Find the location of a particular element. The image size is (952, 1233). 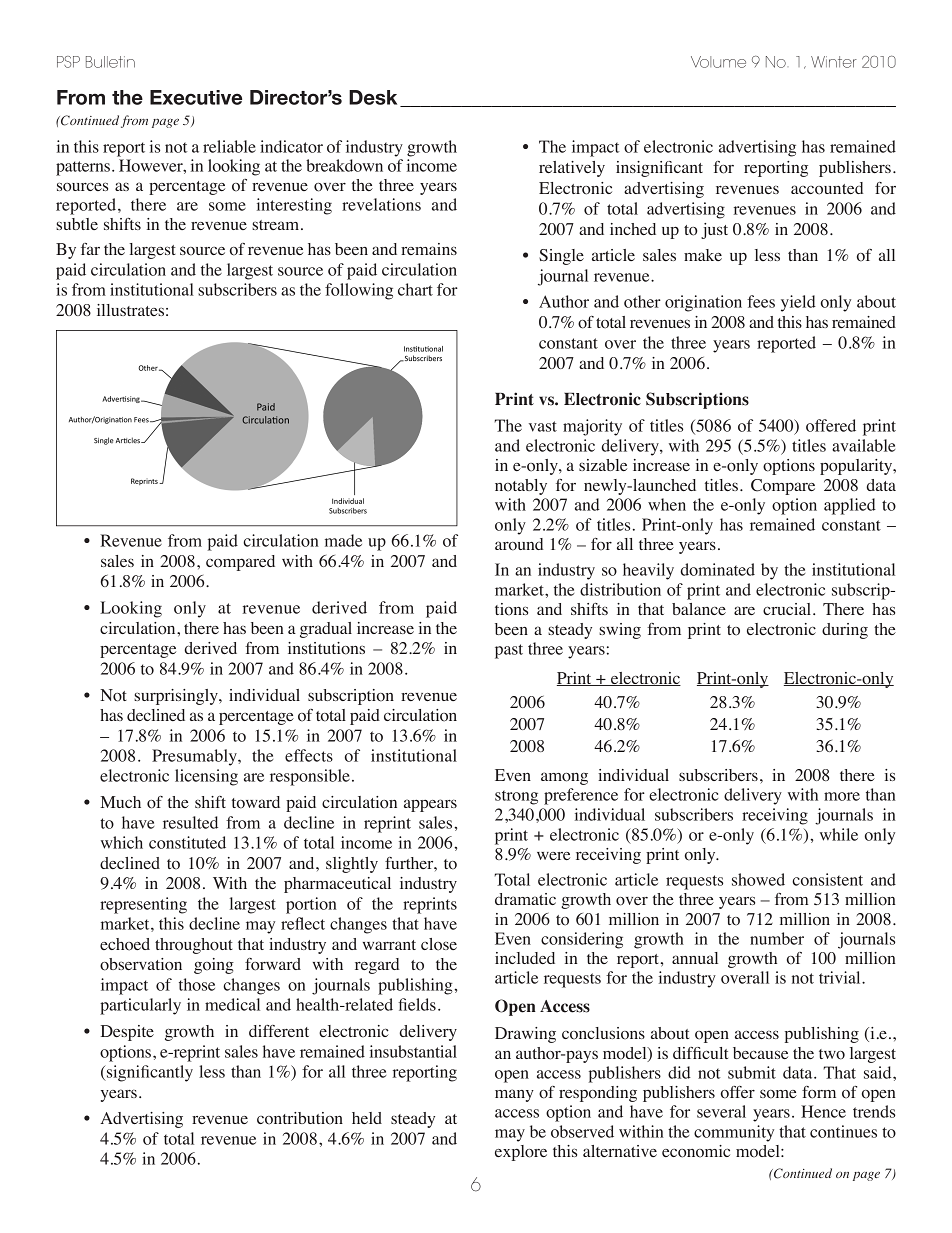

Winter is located at coordinates (834, 62).
